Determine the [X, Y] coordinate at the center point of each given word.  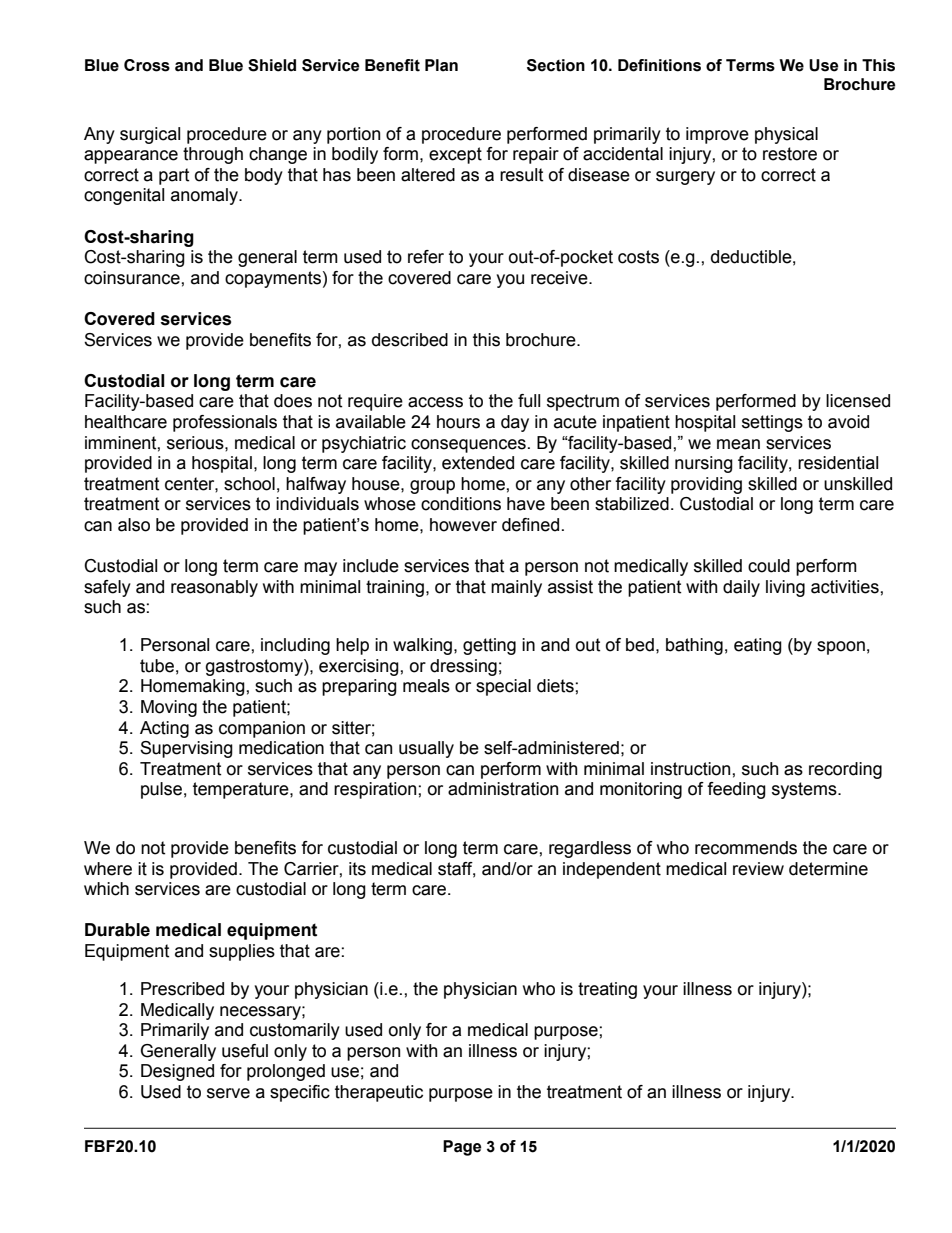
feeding [736, 790]
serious [196, 443]
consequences [468, 446]
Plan [441, 65]
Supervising [186, 749]
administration [503, 789]
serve [228, 1093]
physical [786, 135]
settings [772, 423]
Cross [147, 65]
